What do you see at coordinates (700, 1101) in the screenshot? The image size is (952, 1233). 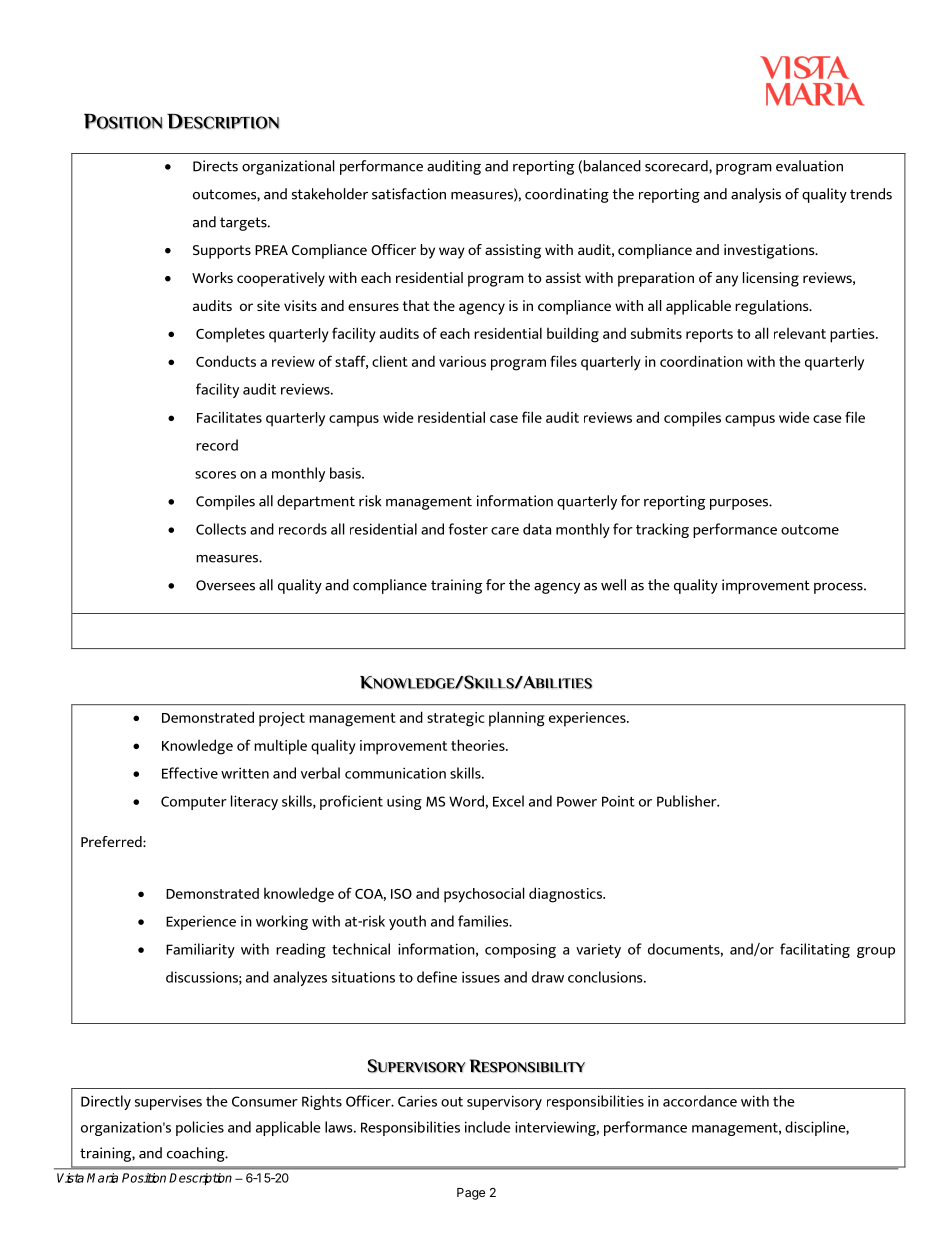 I see `accordance` at bounding box center [700, 1101].
